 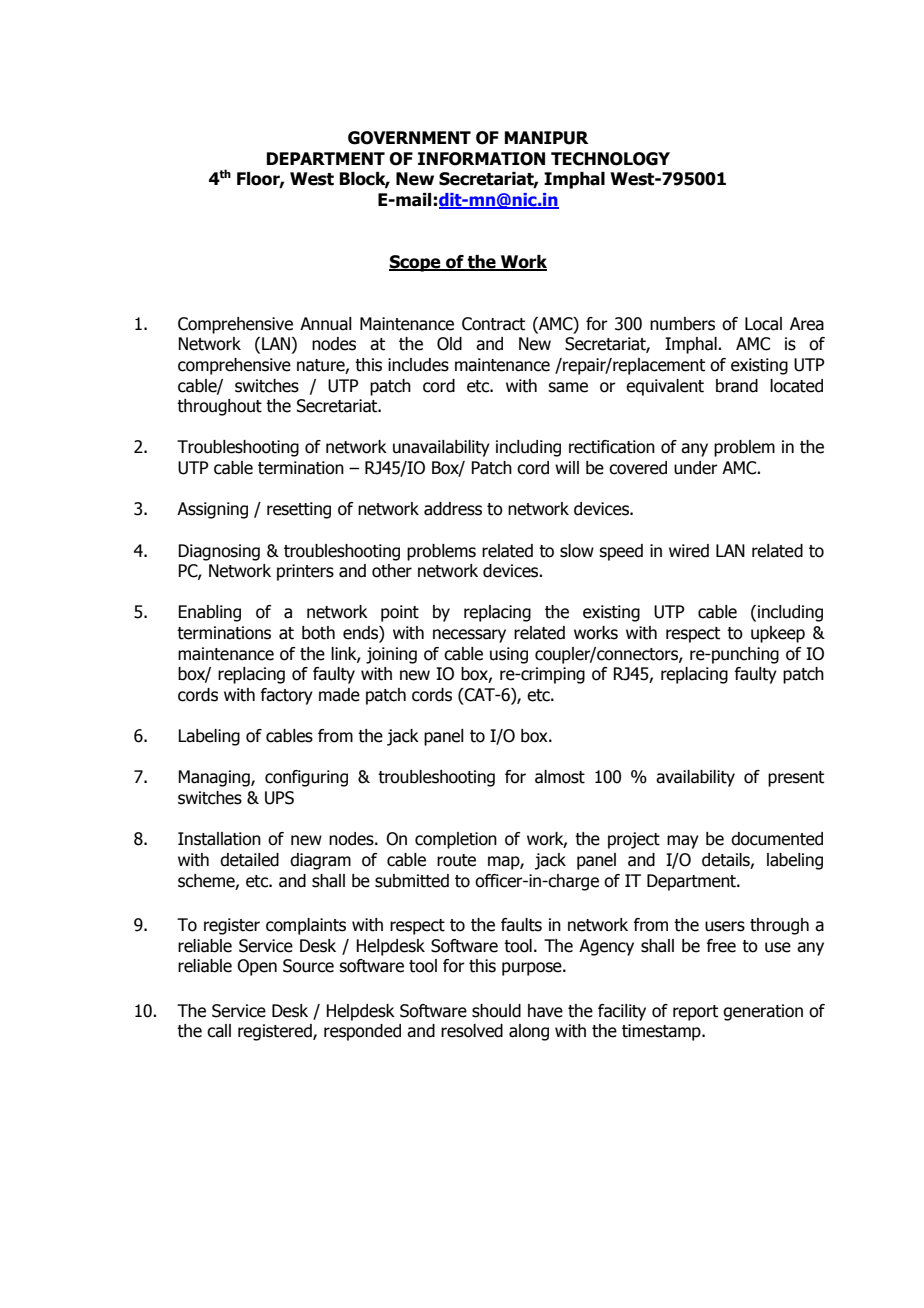 I want to click on generation, so click(x=763, y=1012).
